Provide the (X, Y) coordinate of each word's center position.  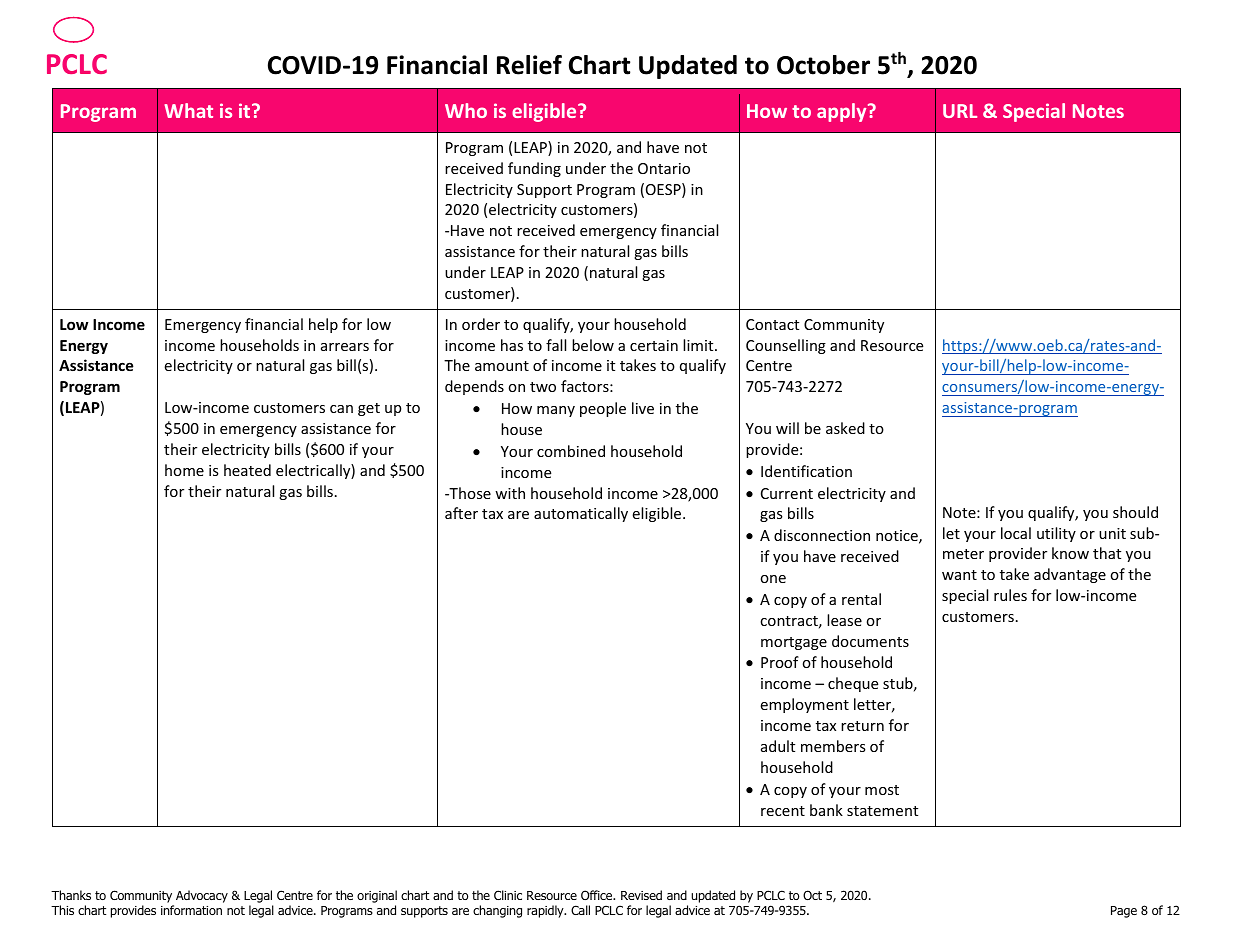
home (184, 470)
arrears (345, 347)
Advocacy (202, 896)
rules (1010, 595)
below (593, 345)
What (189, 110)
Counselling (786, 346)
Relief (529, 65)
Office (598, 895)
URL (960, 111)
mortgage (794, 643)
